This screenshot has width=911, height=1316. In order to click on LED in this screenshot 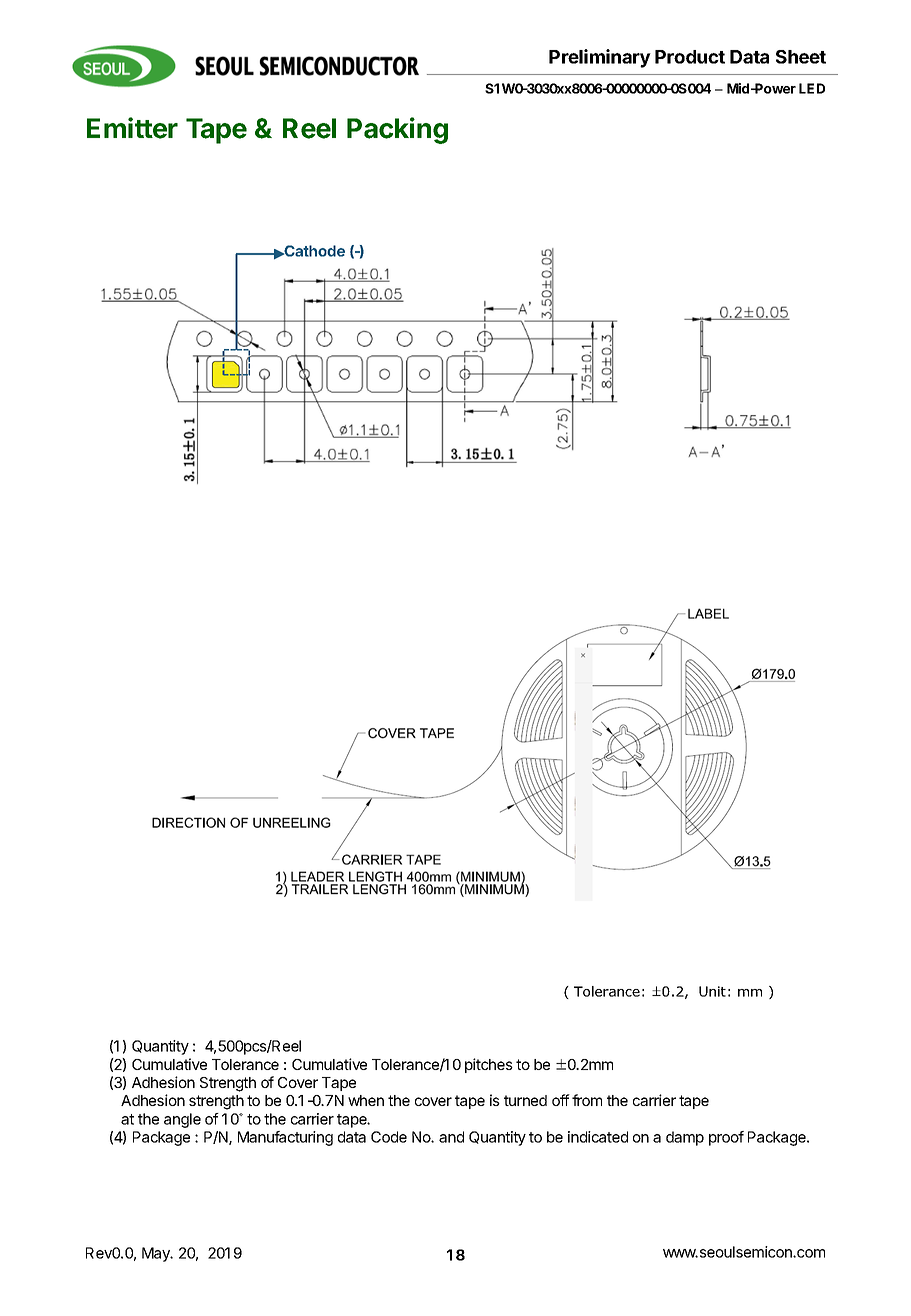, I will do `click(812, 88)`.
